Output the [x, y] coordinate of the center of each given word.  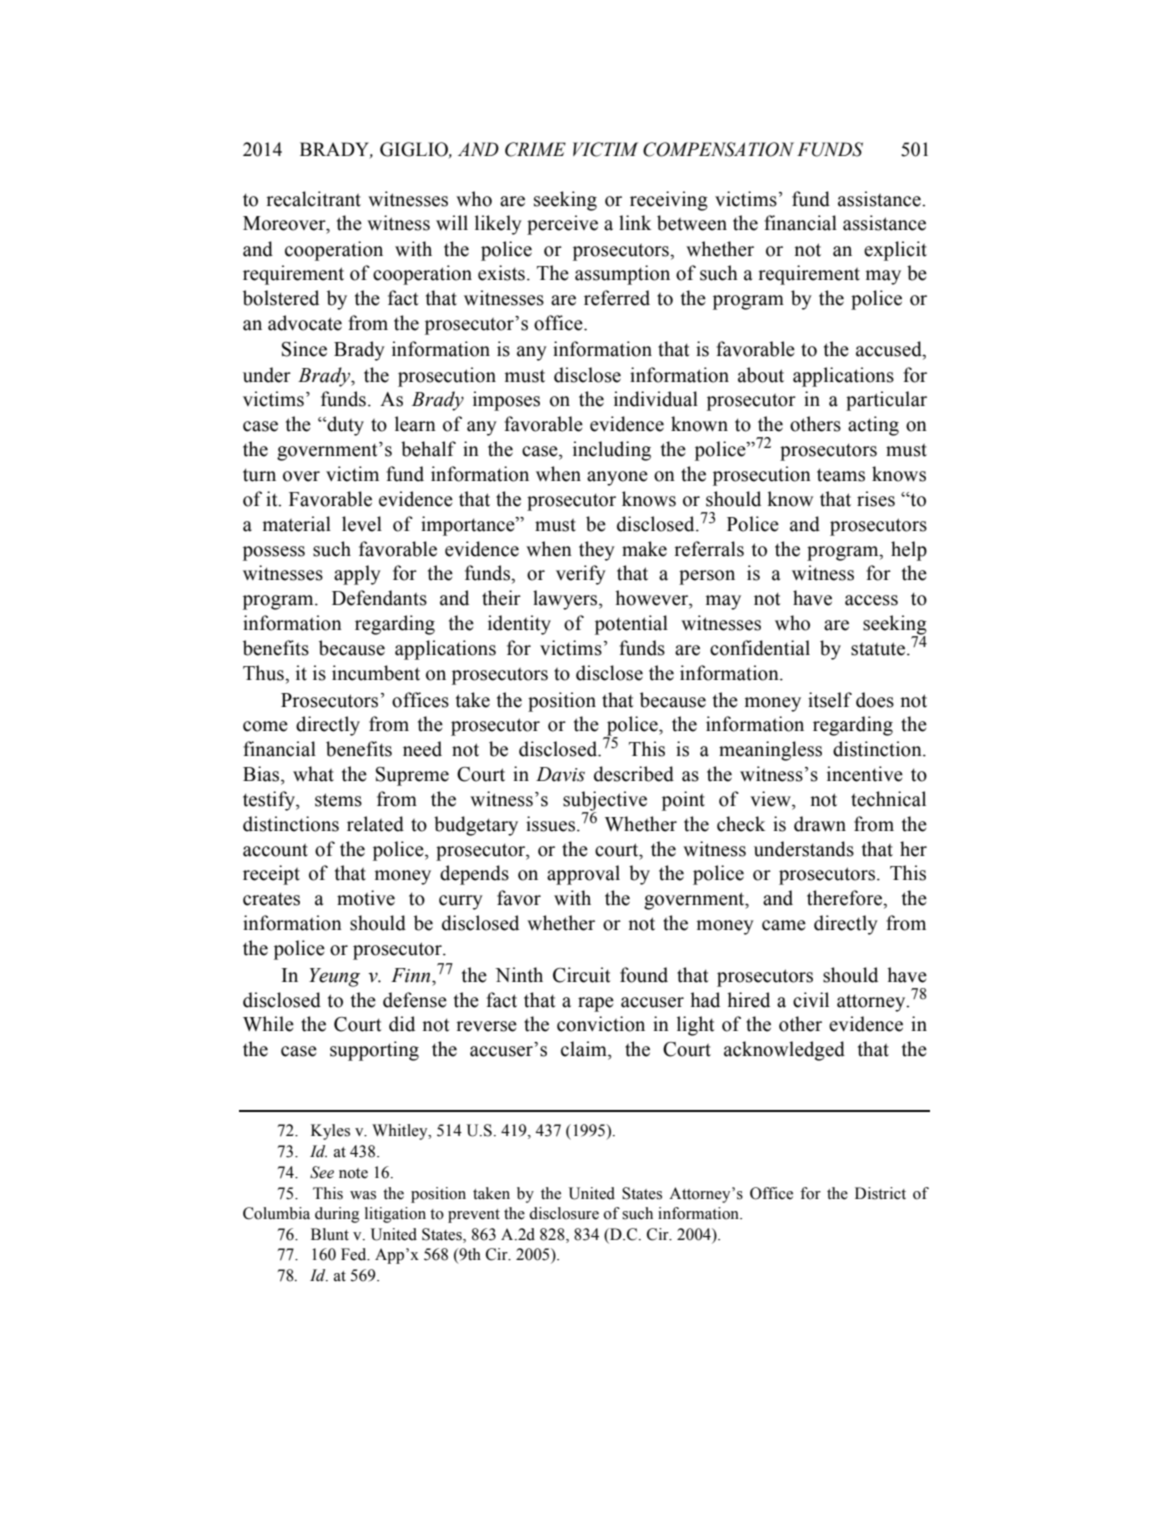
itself [830, 700]
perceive [562, 225]
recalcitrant [313, 199]
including [612, 451]
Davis [560, 774]
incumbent [376, 673]
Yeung [334, 977]
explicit [895, 251]
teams [841, 475]
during [337, 1215]
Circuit [581, 975]
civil [811, 1000]
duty [344, 426]
